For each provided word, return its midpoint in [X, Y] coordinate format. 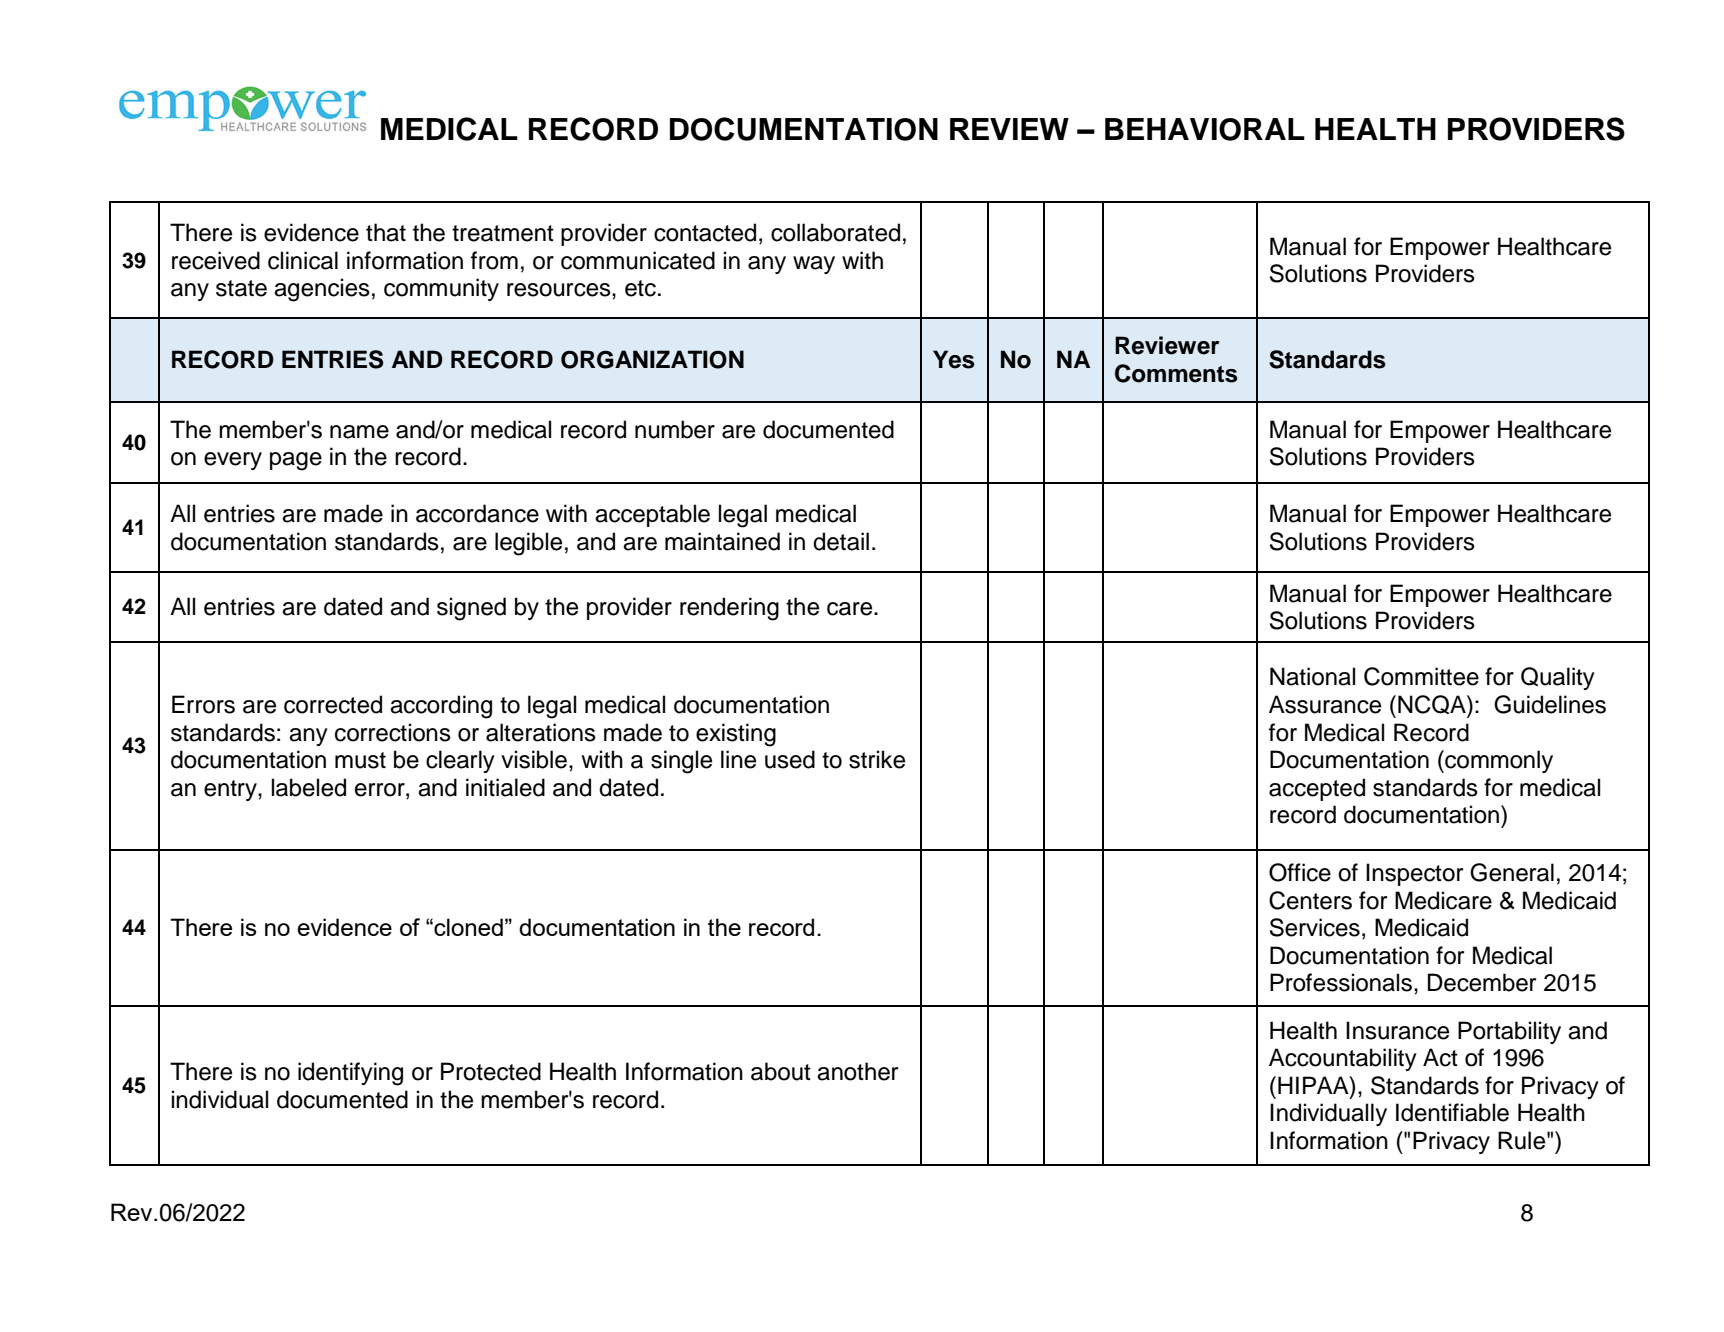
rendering [729, 609]
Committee [1421, 676]
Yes [954, 359]
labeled [309, 787]
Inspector [1414, 874]
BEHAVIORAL [1205, 129]
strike [877, 759]
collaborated [835, 232]
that [386, 232]
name [359, 432]
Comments [1176, 373]
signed [471, 609]
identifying [350, 1074]
